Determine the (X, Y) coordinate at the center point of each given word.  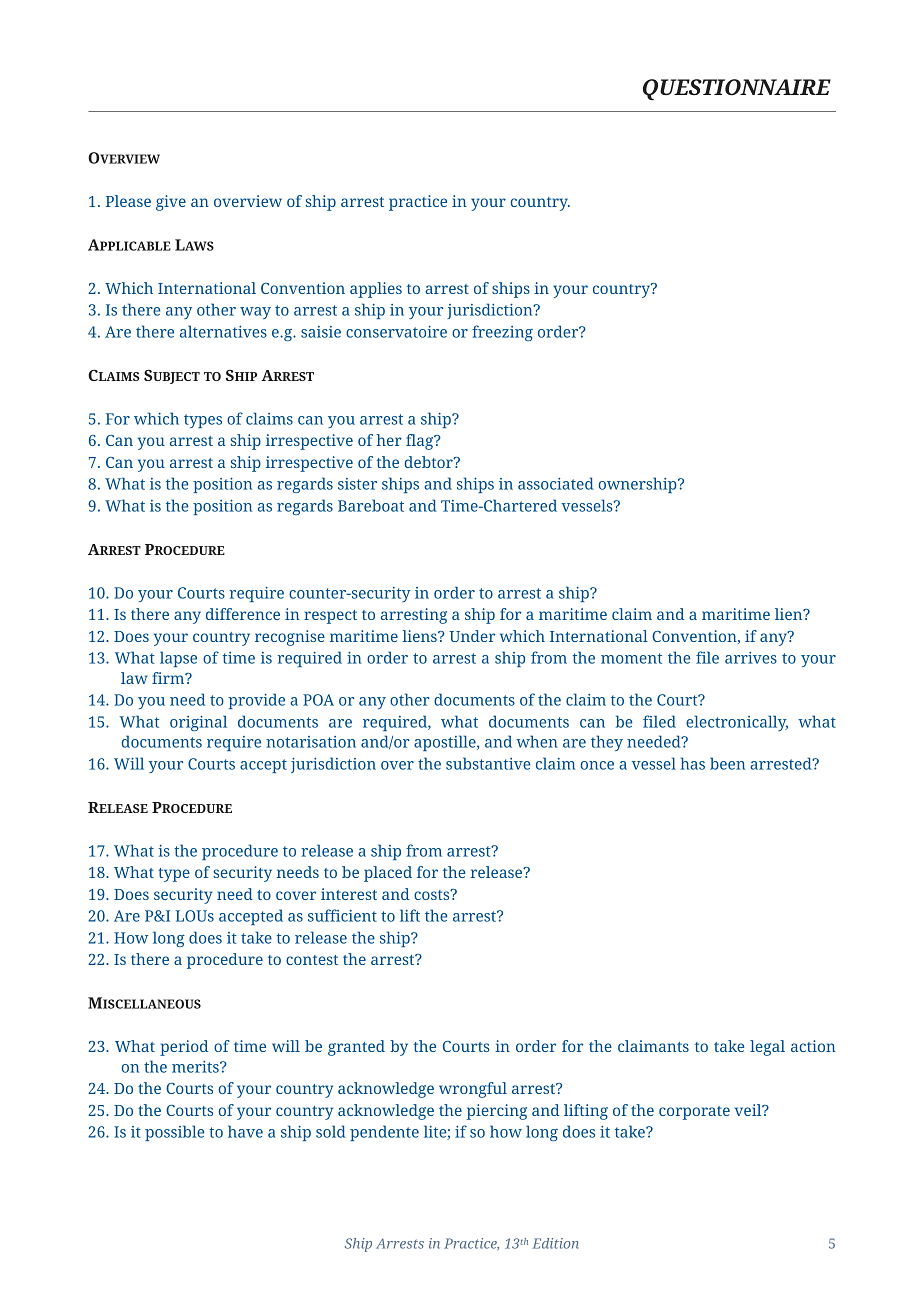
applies (376, 290)
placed (388, 874)
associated (556, 483)
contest (312, 960)
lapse (178, 659)
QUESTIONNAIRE (737, 90)
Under (472, 636)
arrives (751, 658)
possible (174, 1133)
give (171, 203)
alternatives (223, 331)
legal (767, 1048)
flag (421, 442)
